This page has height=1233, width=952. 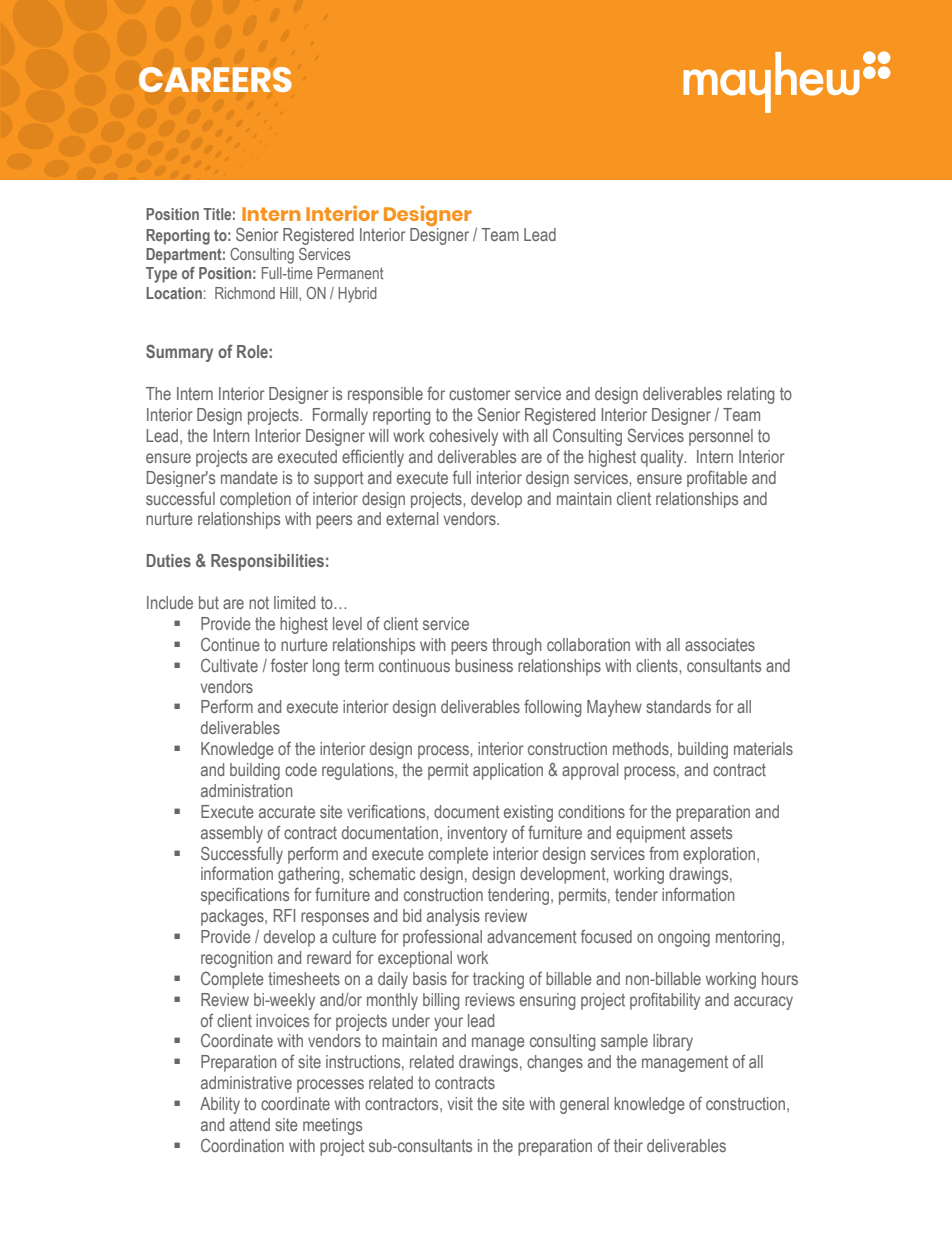 What do you see at coordinates (720, 644) in the page?
I see `associates` at bounding box center [720, 644].
